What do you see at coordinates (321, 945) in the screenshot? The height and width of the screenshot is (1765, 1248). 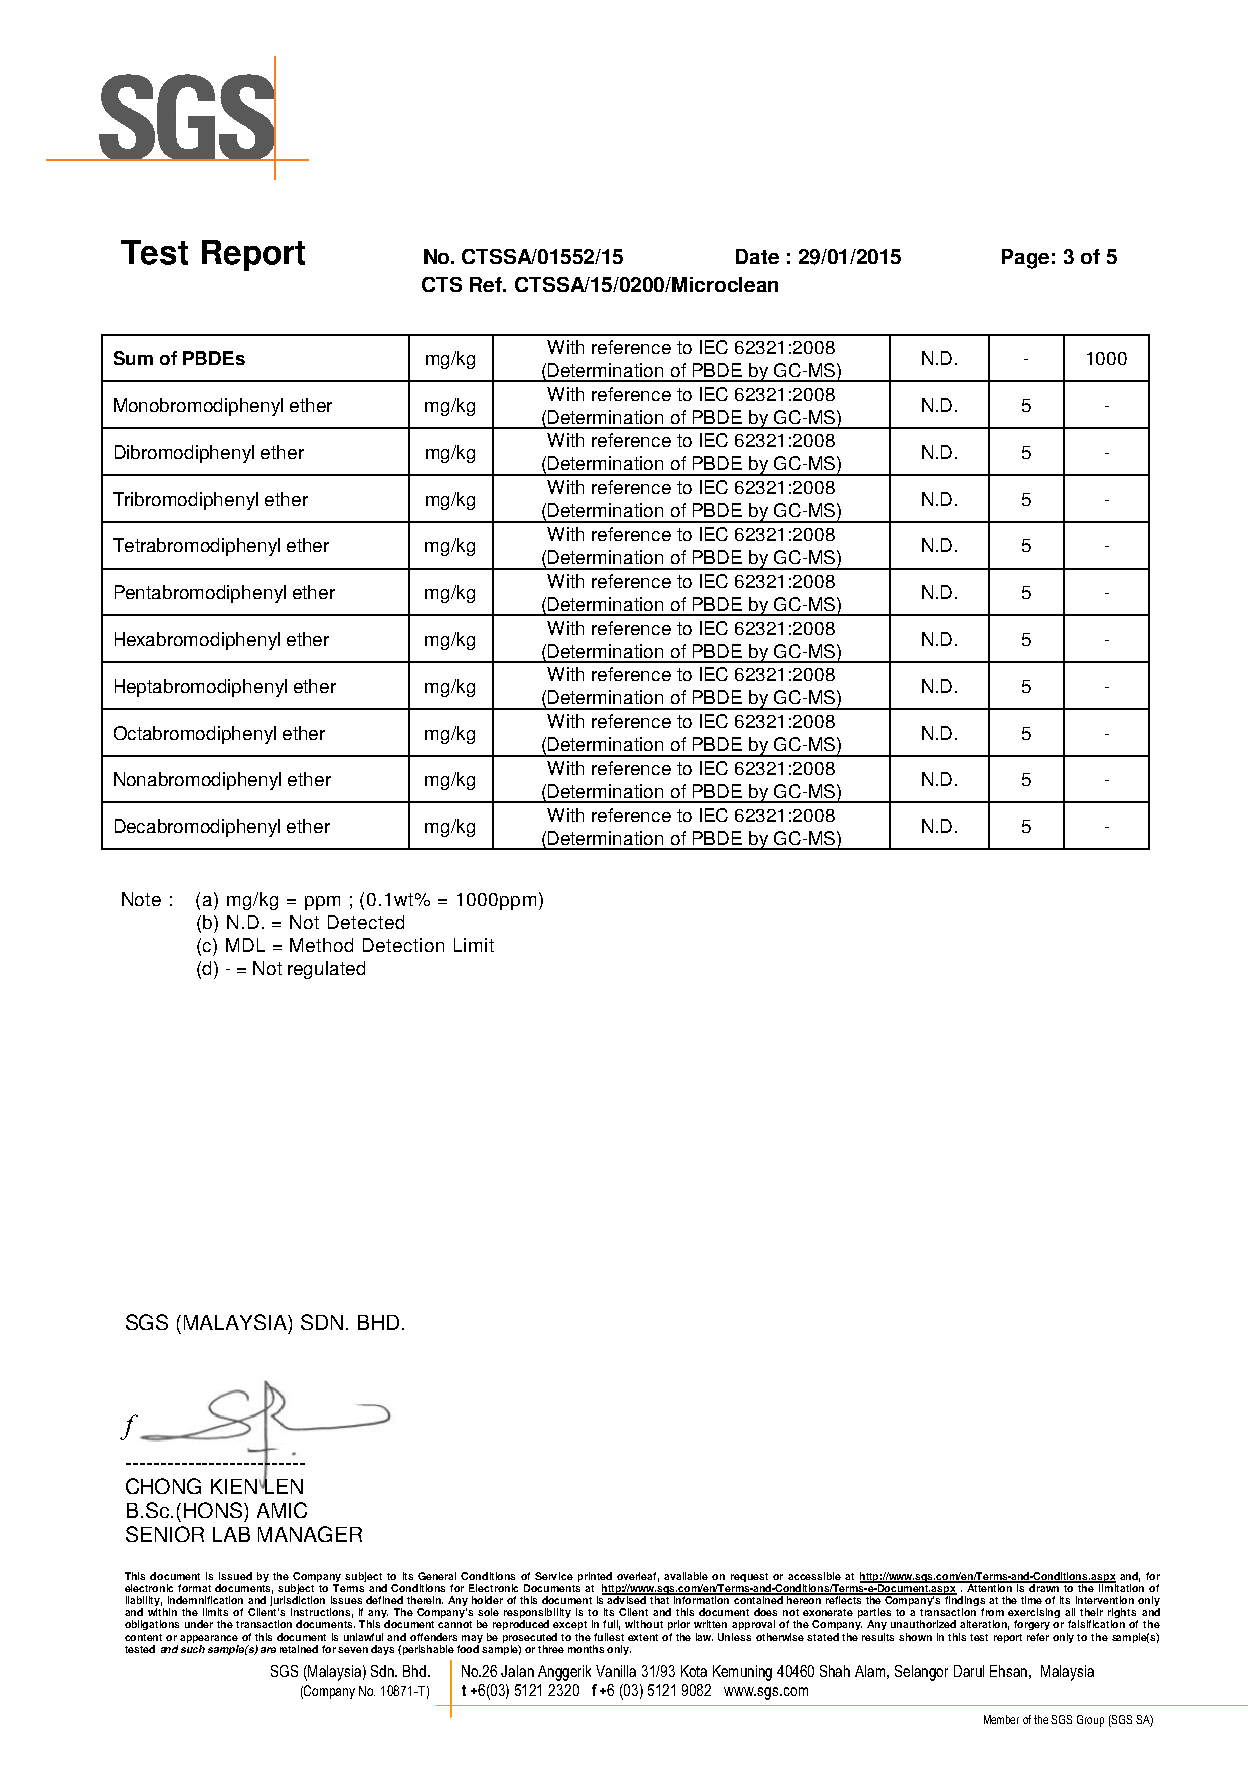 I see `Method` at bounding box center [321, 945].
